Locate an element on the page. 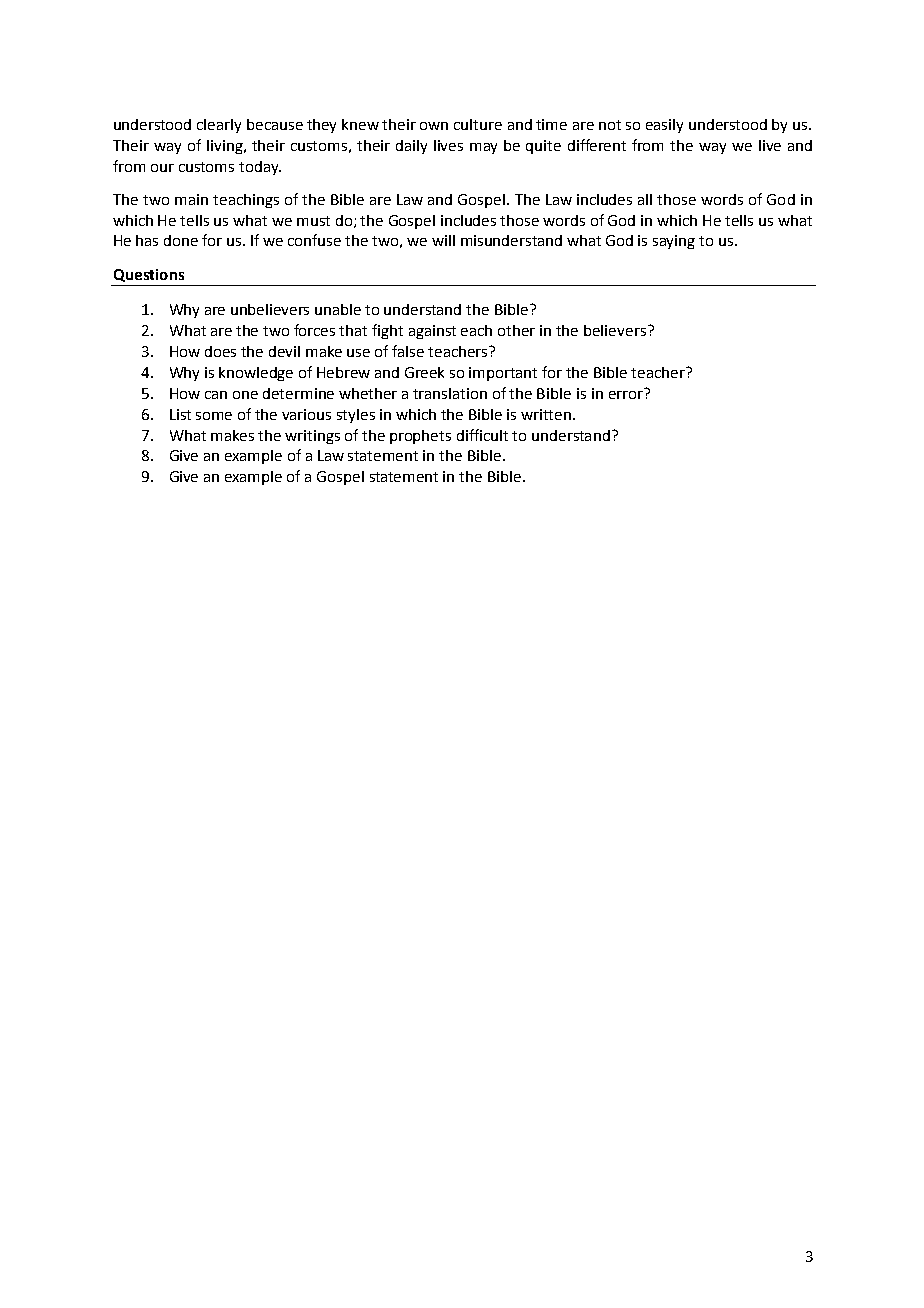 The image size is (924, 1308). own is located at coordinates (434, 126).
